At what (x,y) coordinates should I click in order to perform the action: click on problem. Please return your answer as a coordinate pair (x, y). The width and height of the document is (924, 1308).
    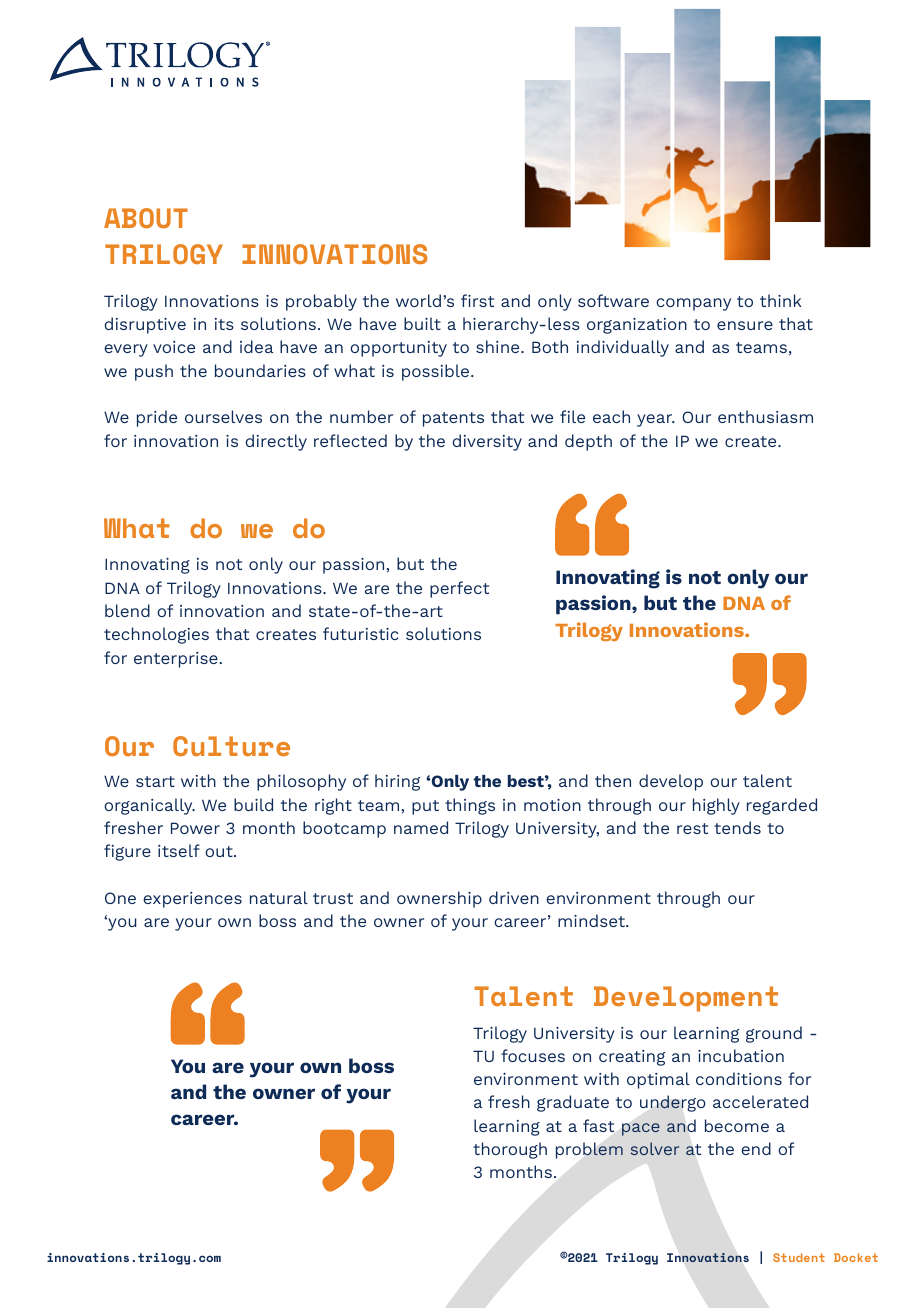
    Looking at the image, I should click on (589, 1150).
